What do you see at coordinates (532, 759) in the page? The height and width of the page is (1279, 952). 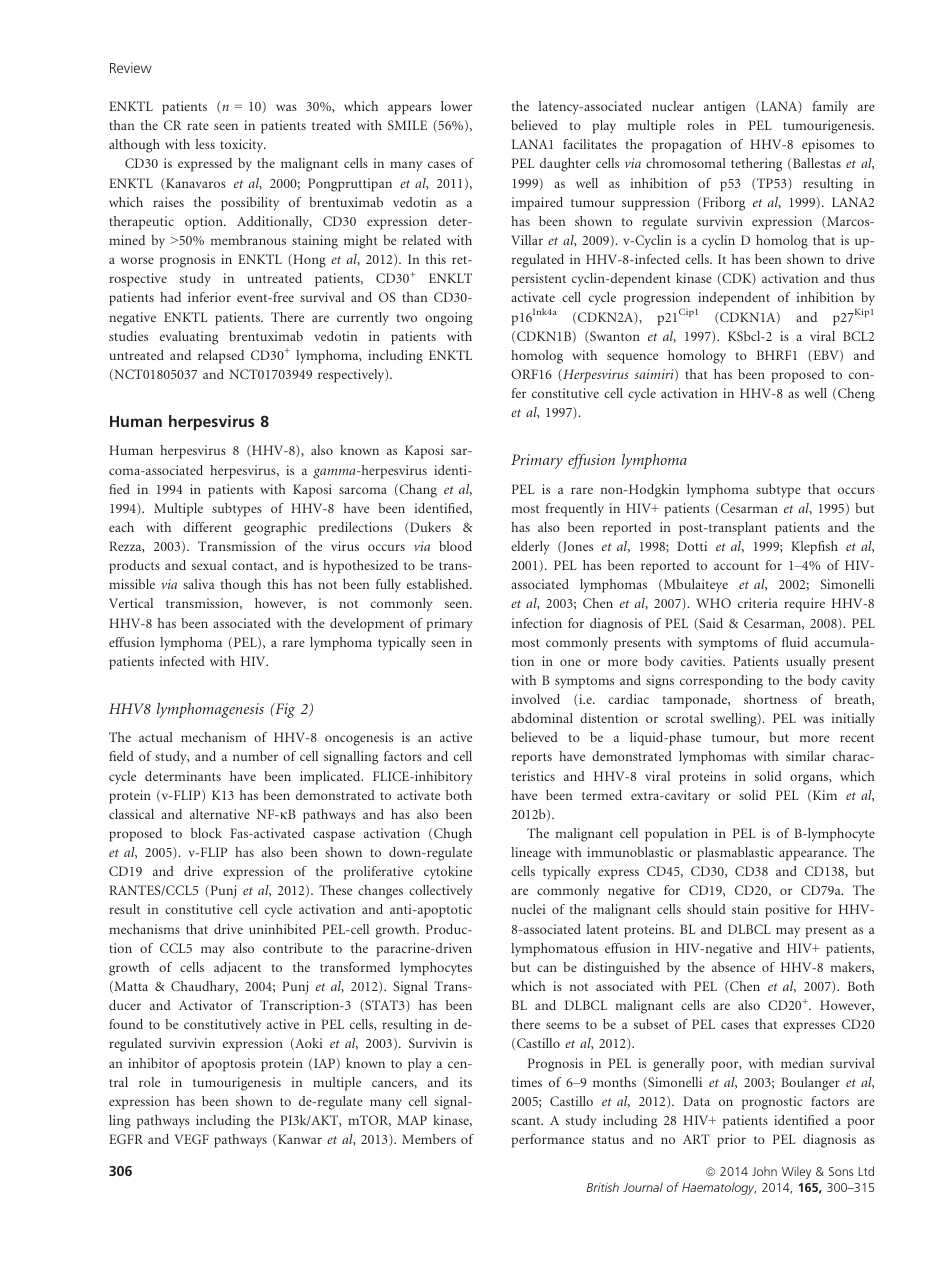 I see `reports` at bounding box center [532, 759].
